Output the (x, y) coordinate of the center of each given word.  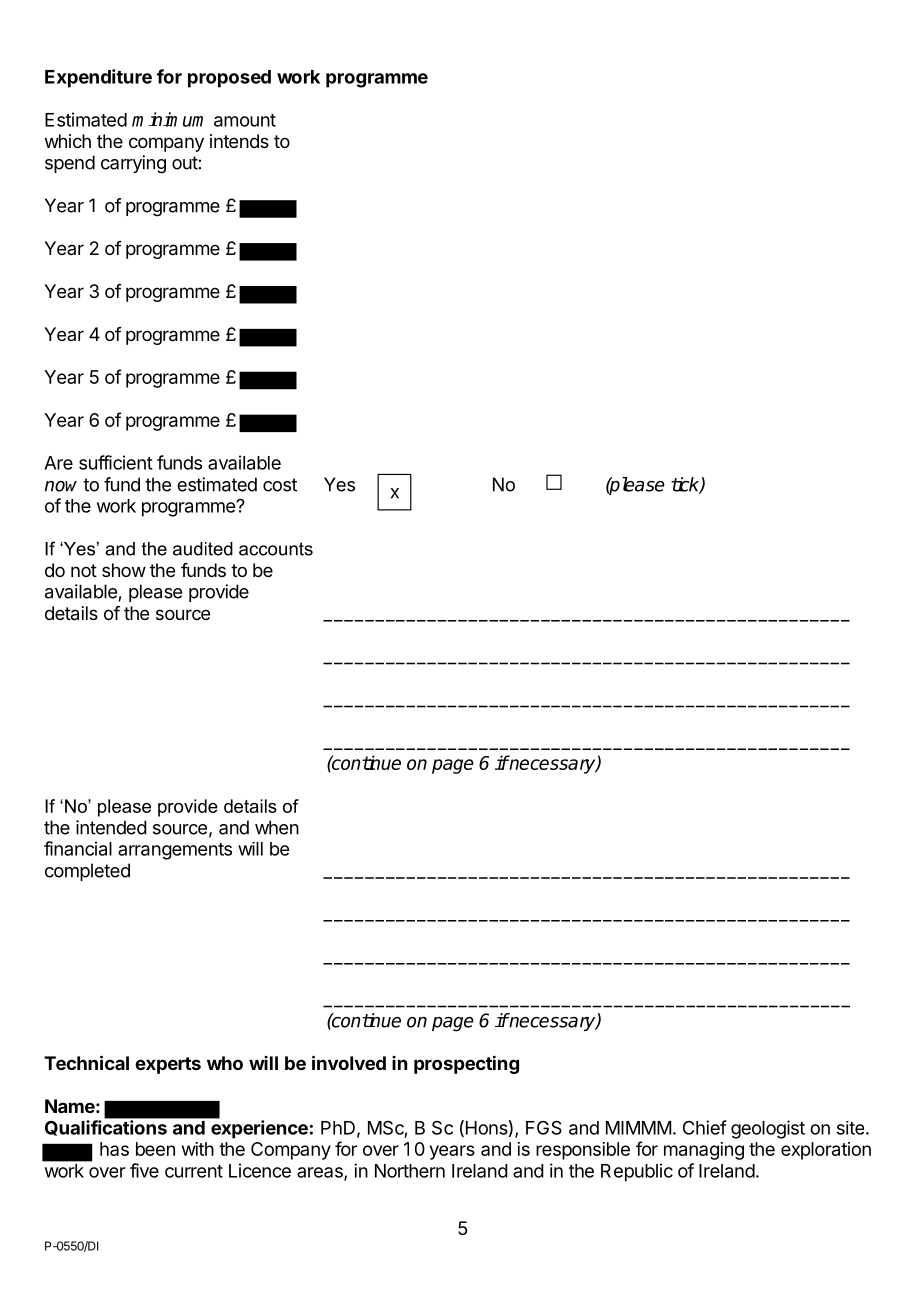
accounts (276, 549)
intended (111, 827)
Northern (410, 1171)
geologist (768, 1129)
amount (245, 120)
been (155, 1149)
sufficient (116, 462)
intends (239, 141)
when (277, 827)
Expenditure (98, 78)
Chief (705, 1127)
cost (280, 485)
